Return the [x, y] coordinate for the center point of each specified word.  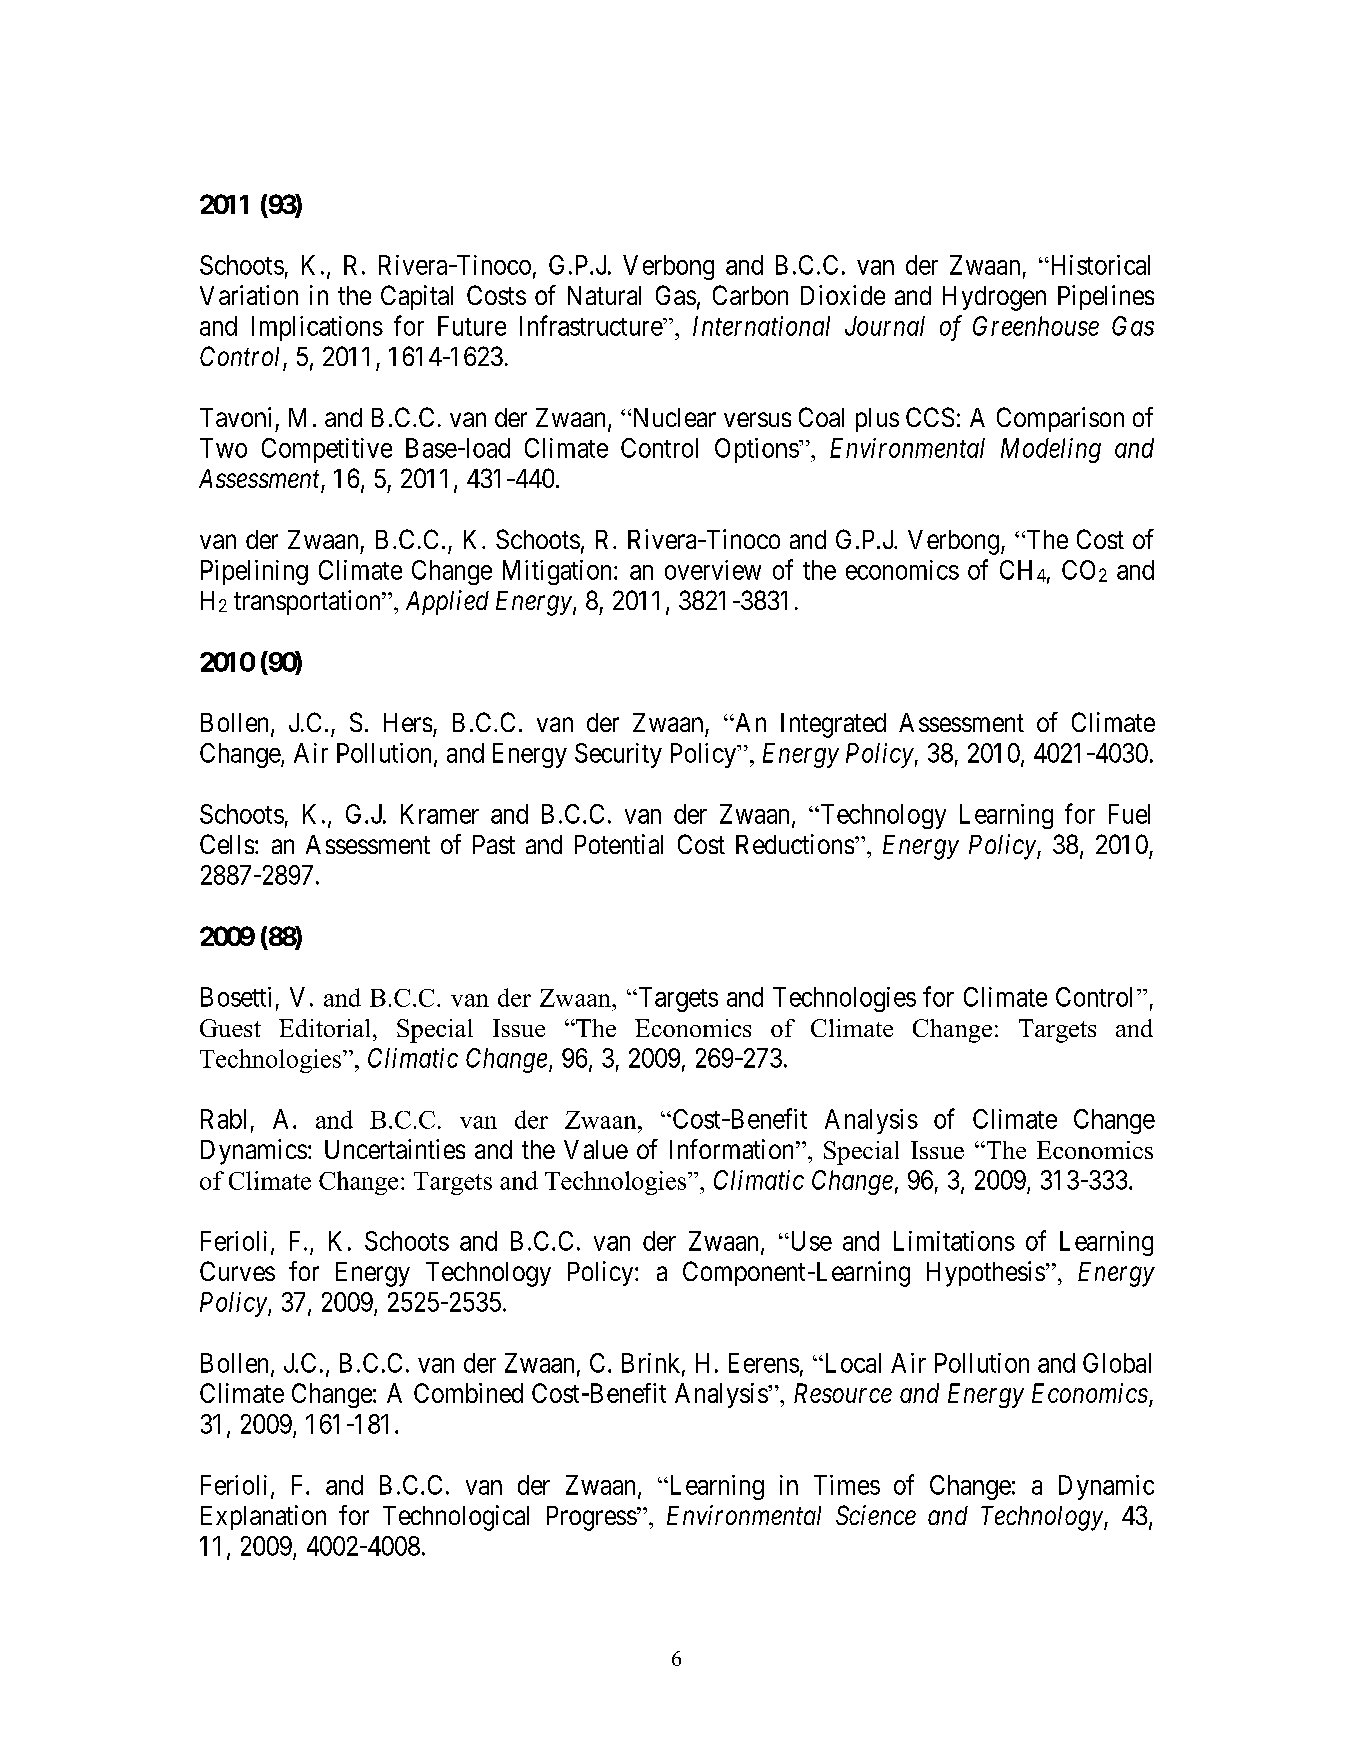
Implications [317, 328]
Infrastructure [592, 325]
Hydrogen [994, 298]
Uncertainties [395, 1149]
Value [596, 1149]
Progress [592, 1518]
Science [876, 1515]
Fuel [1129, 814]
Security [618, 755]
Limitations [954, 1241]
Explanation [263, 1517]
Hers [408, 722]
